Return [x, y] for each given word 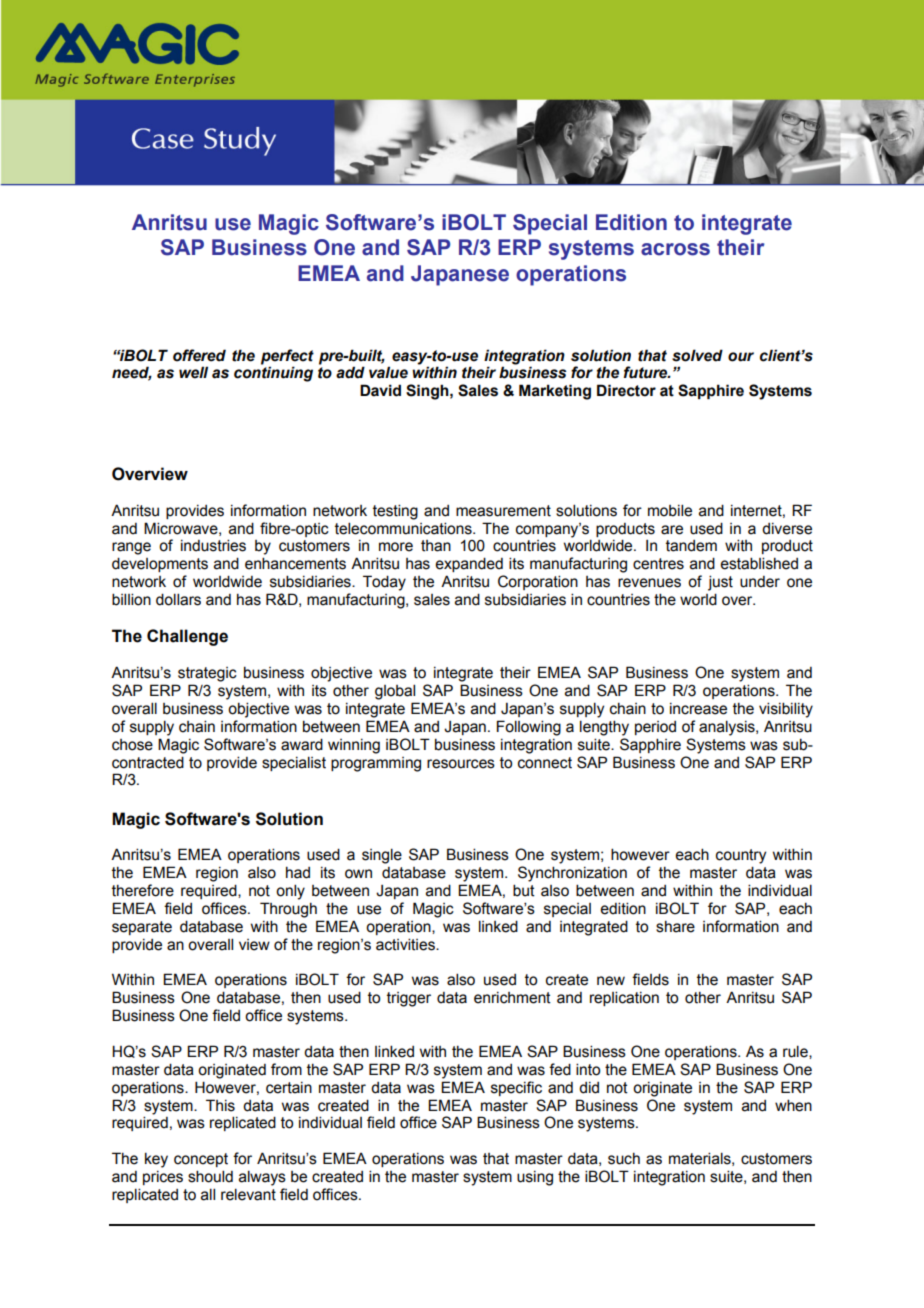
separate [142, 928]
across [675, 249]
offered [199, 355]
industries [213, 545]
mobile [670, 510]
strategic [207, 674]
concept [201, 1160]
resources [461, 764]
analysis [728, 728]
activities [406, 944]
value [388, 372]
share [675, 927]
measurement [503, 511]
